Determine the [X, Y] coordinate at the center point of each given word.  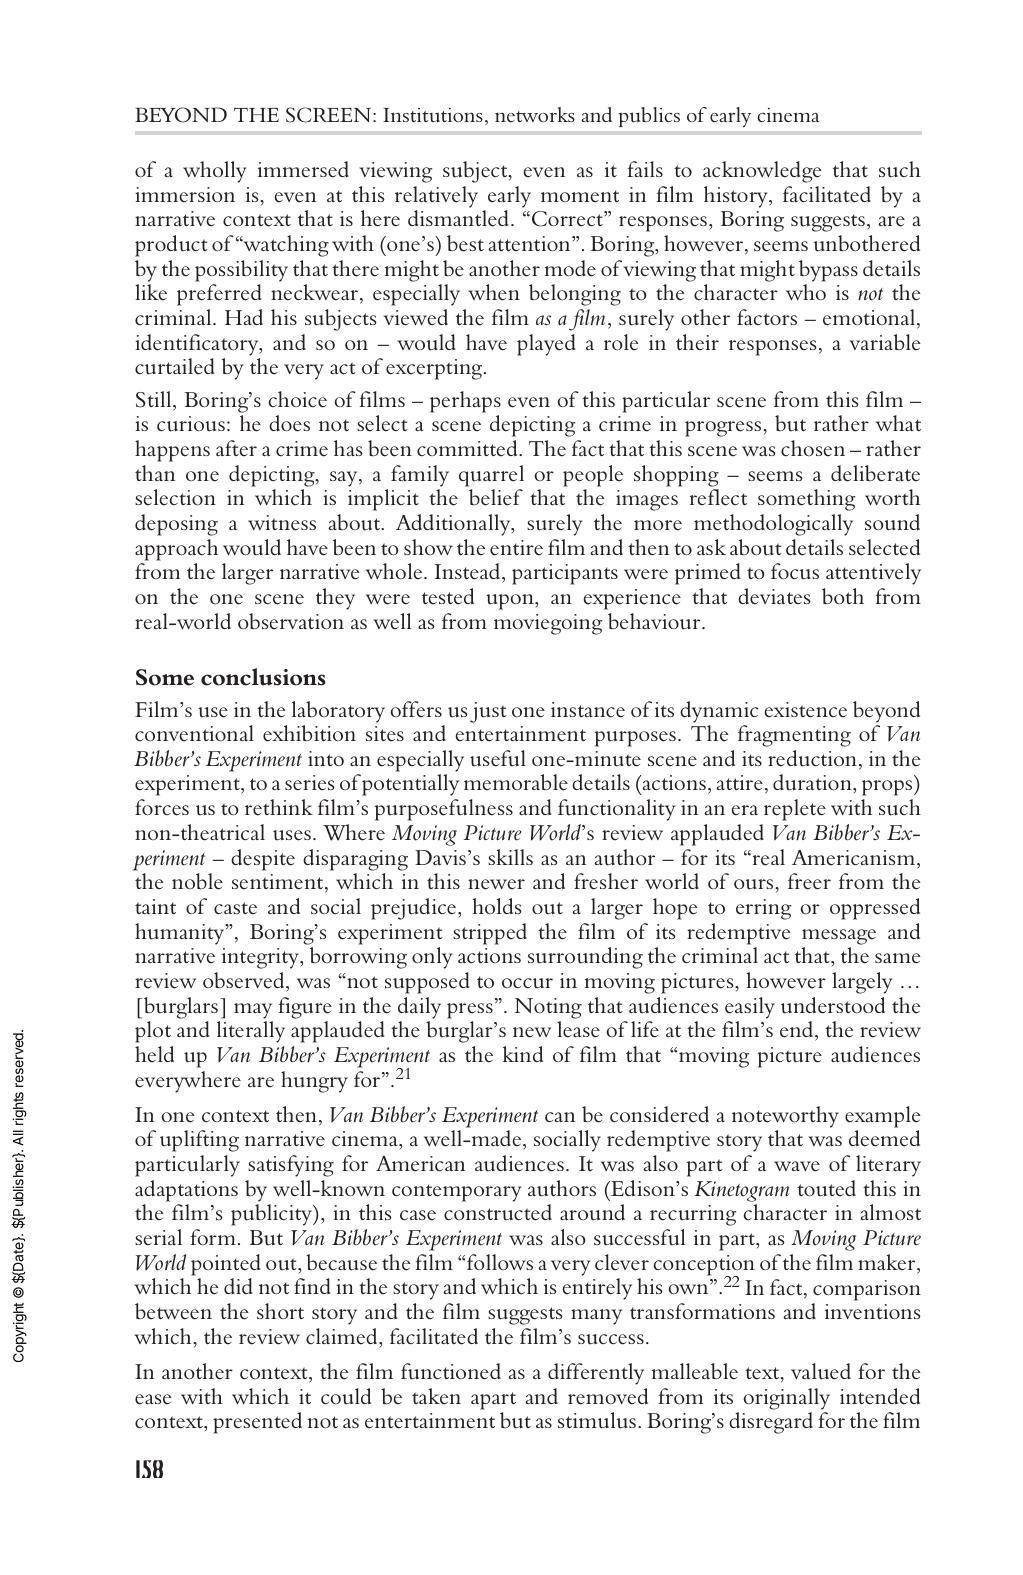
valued [821, 1371]
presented [257, 1423]
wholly [214, 172]
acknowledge [762, 172]
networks [535, 114]
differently [596, 1374]
